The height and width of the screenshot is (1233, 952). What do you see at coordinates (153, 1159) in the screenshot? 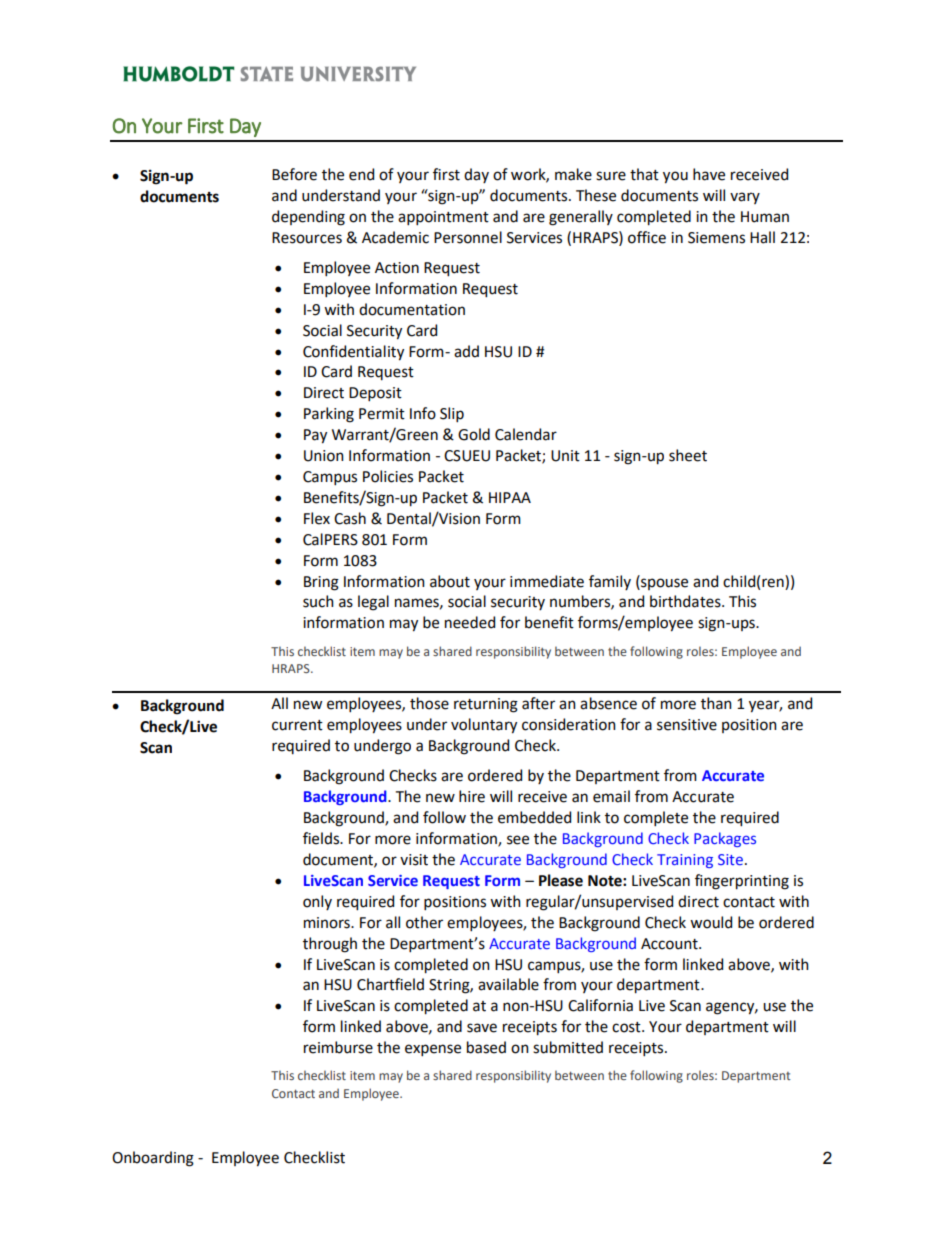
I see `Onboarding` at bounding box center [153, 1159].
